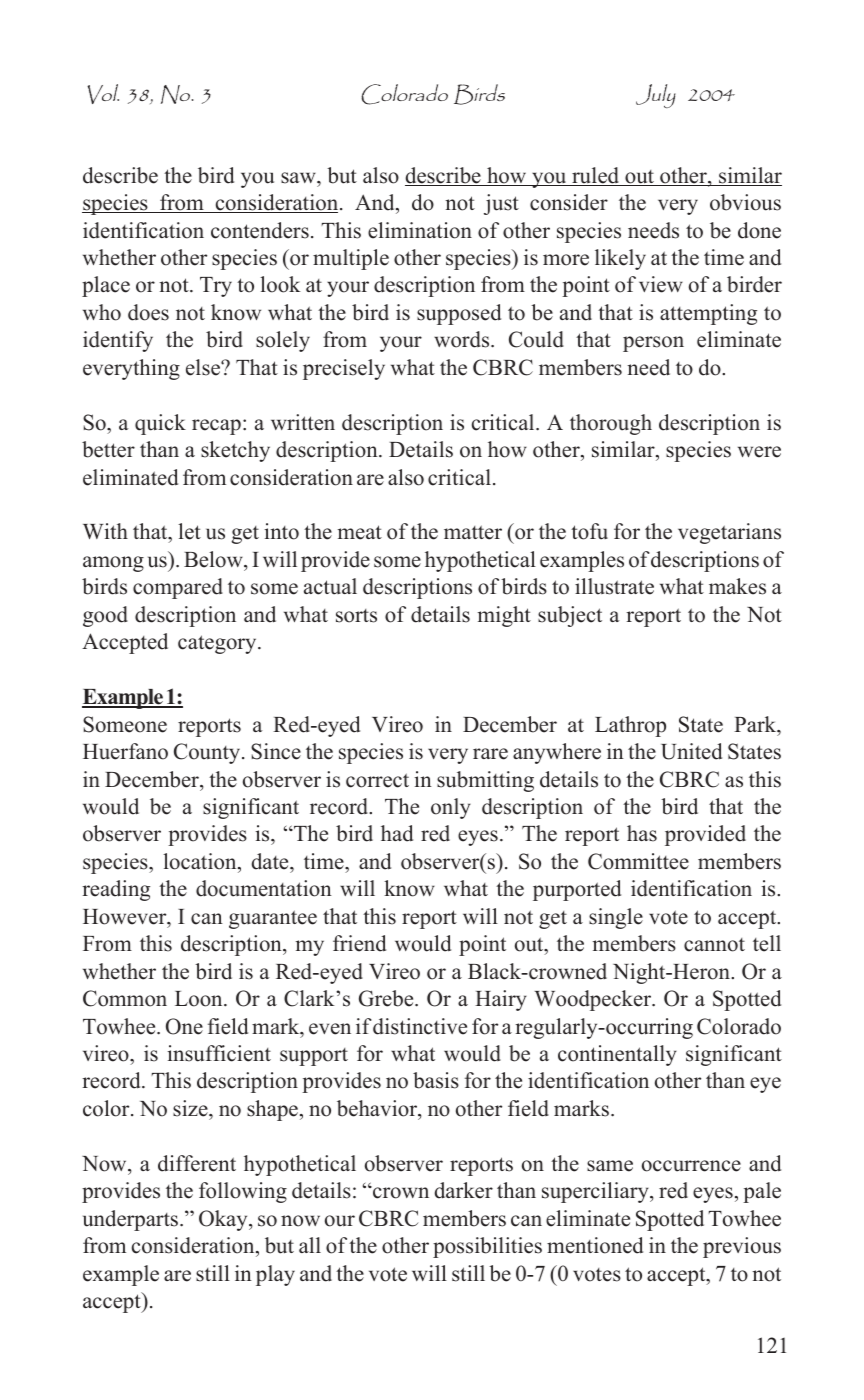 The width and height of the page is (864, 1400). What do you see at coordinates (160, 424) in the page?
I see `quick` at bounding box center [160, 424].
